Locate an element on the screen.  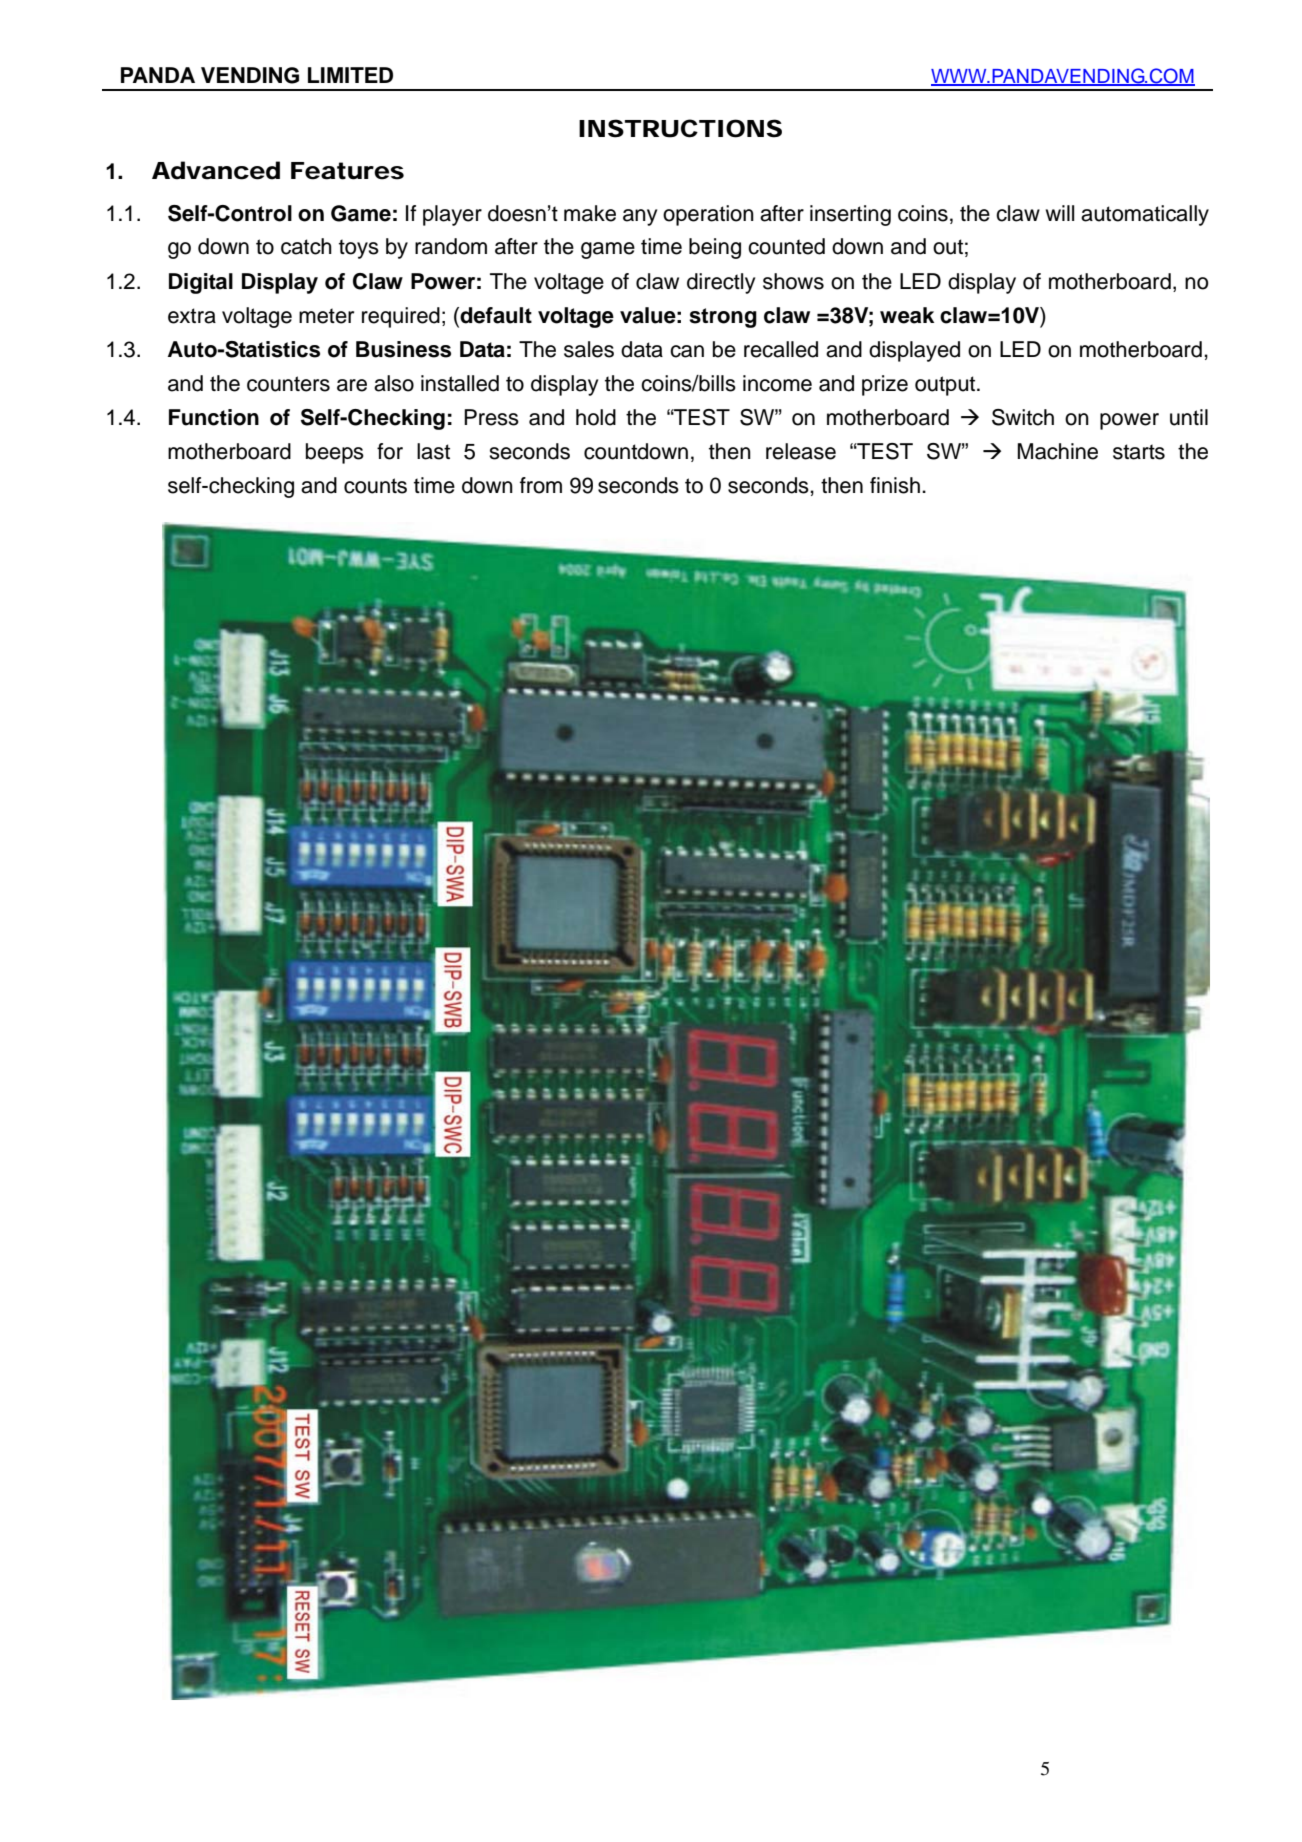
Features is located at coordinates (347, 171).
